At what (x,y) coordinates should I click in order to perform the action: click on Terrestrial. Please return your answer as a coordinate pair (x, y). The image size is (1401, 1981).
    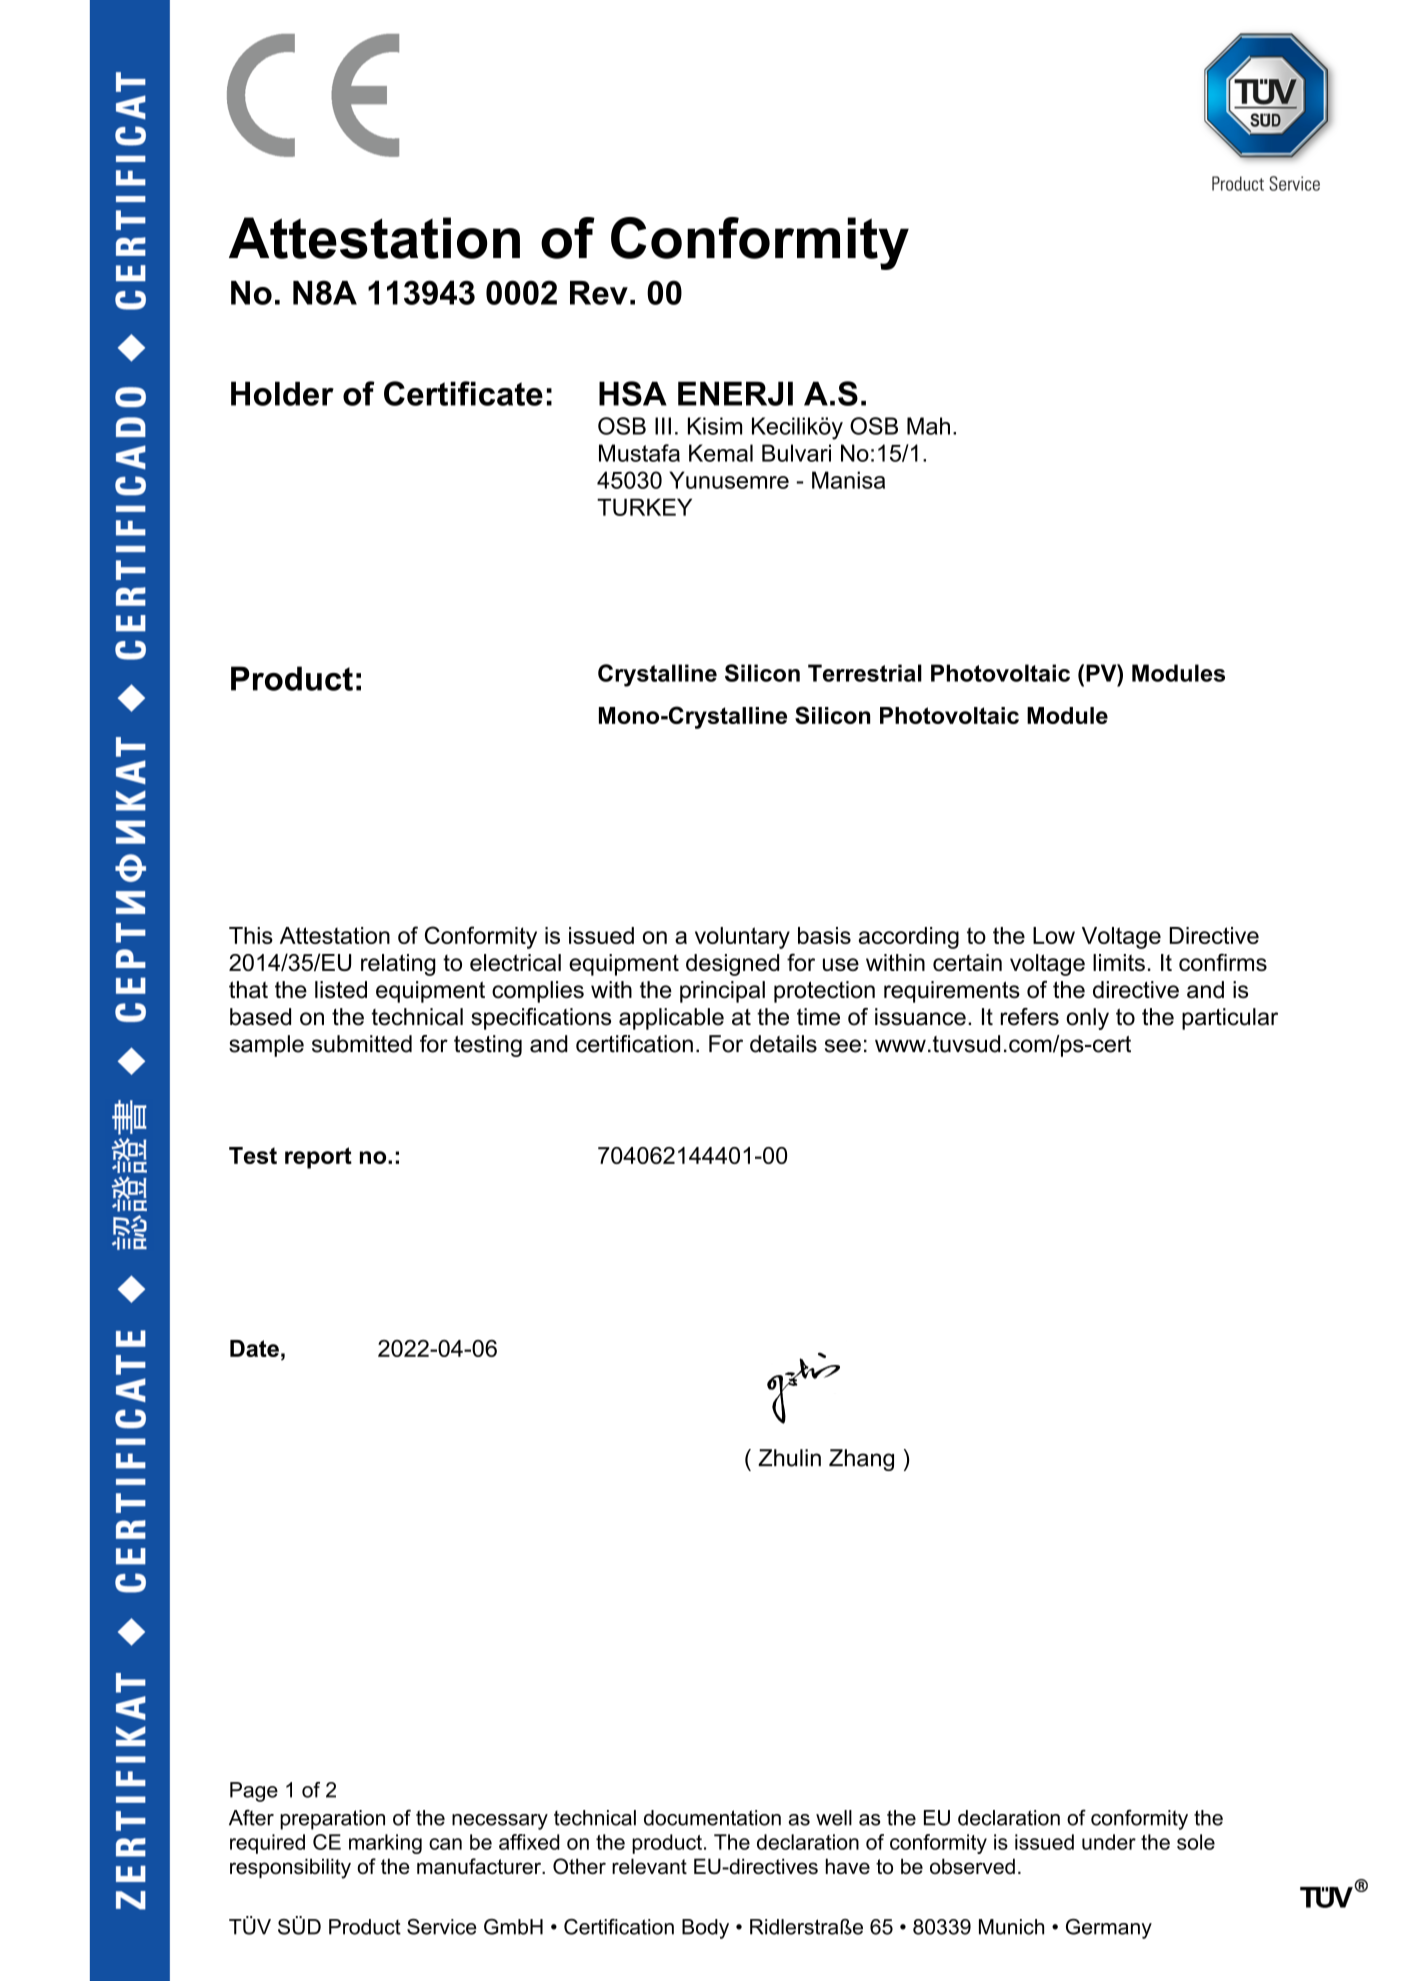
    Looking at the image, I should click on (865, 673).
